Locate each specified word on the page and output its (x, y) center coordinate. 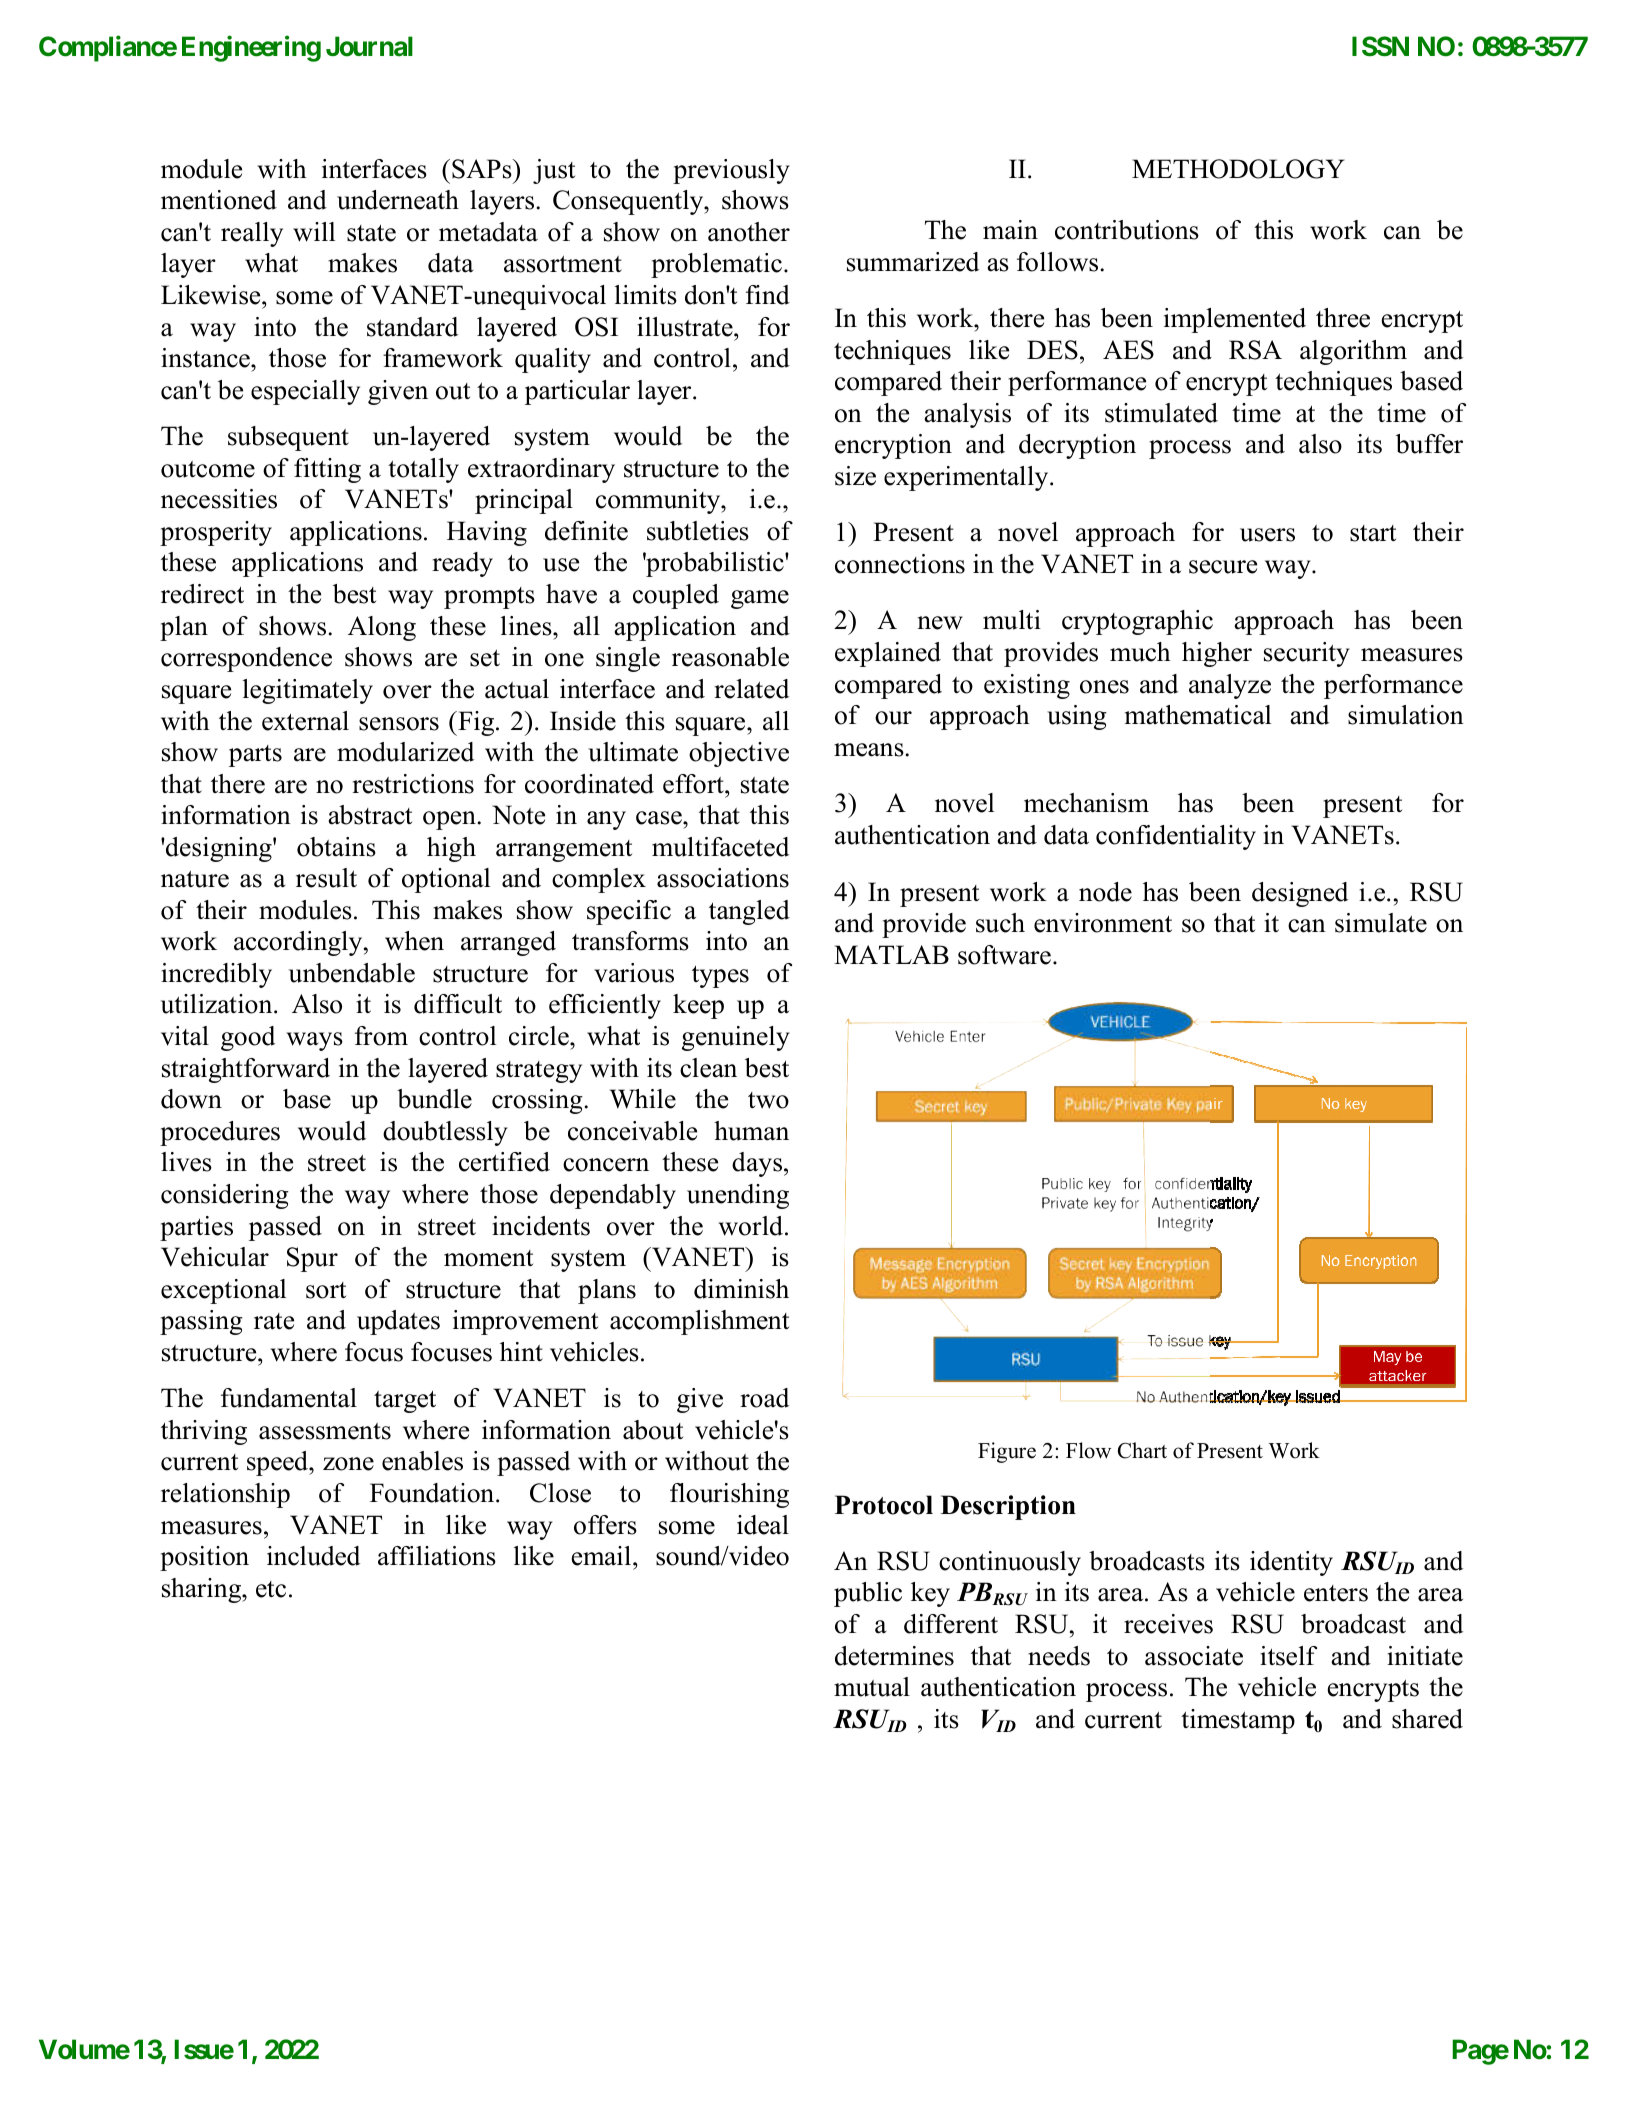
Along (382, 628)
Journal (369, 46)
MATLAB (891, 954)
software (1004, 955)
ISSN (1380, 46)
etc (271, 1589)
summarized (913, 262)
